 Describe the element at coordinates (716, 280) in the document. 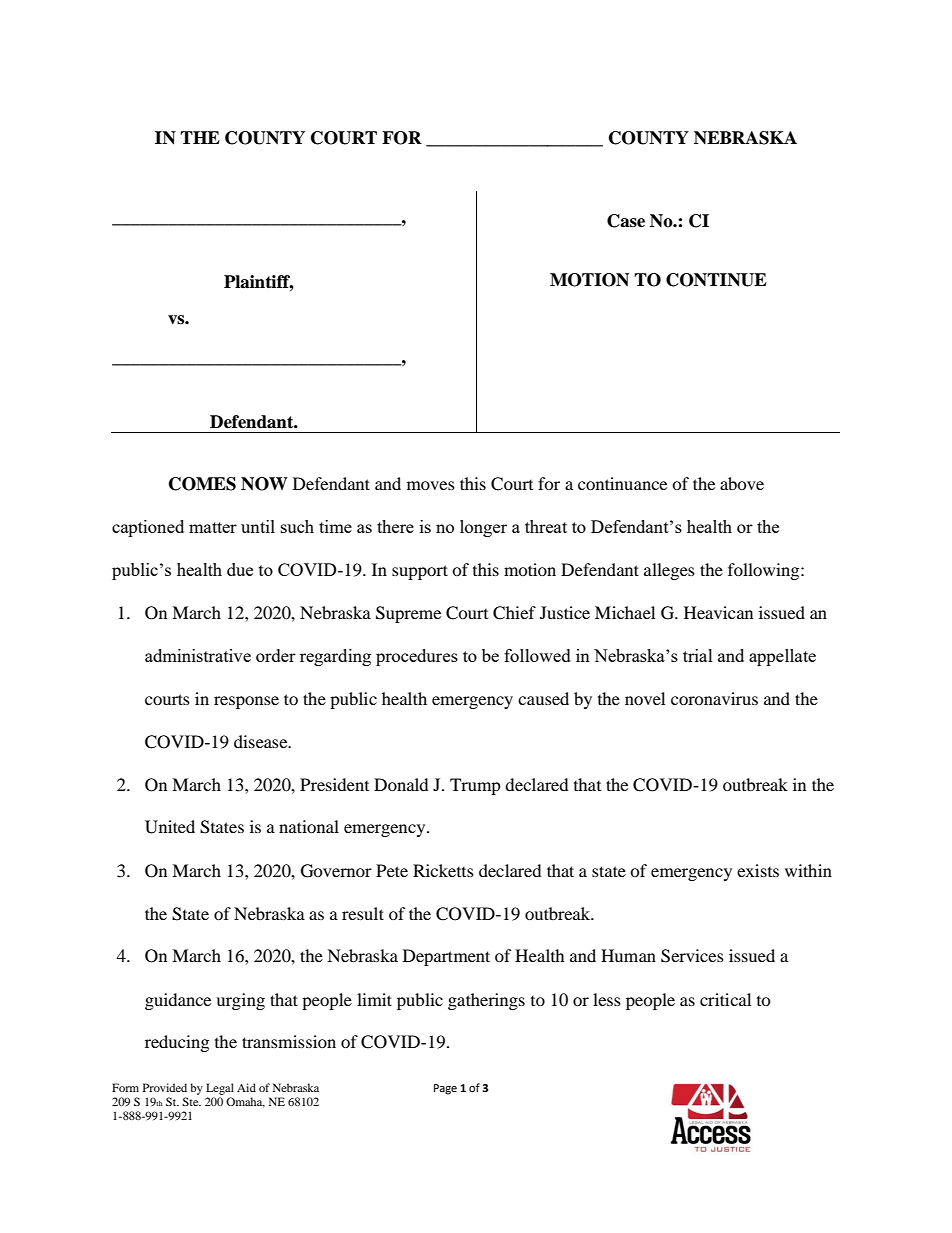

I see `CONTINUE` at that location.
